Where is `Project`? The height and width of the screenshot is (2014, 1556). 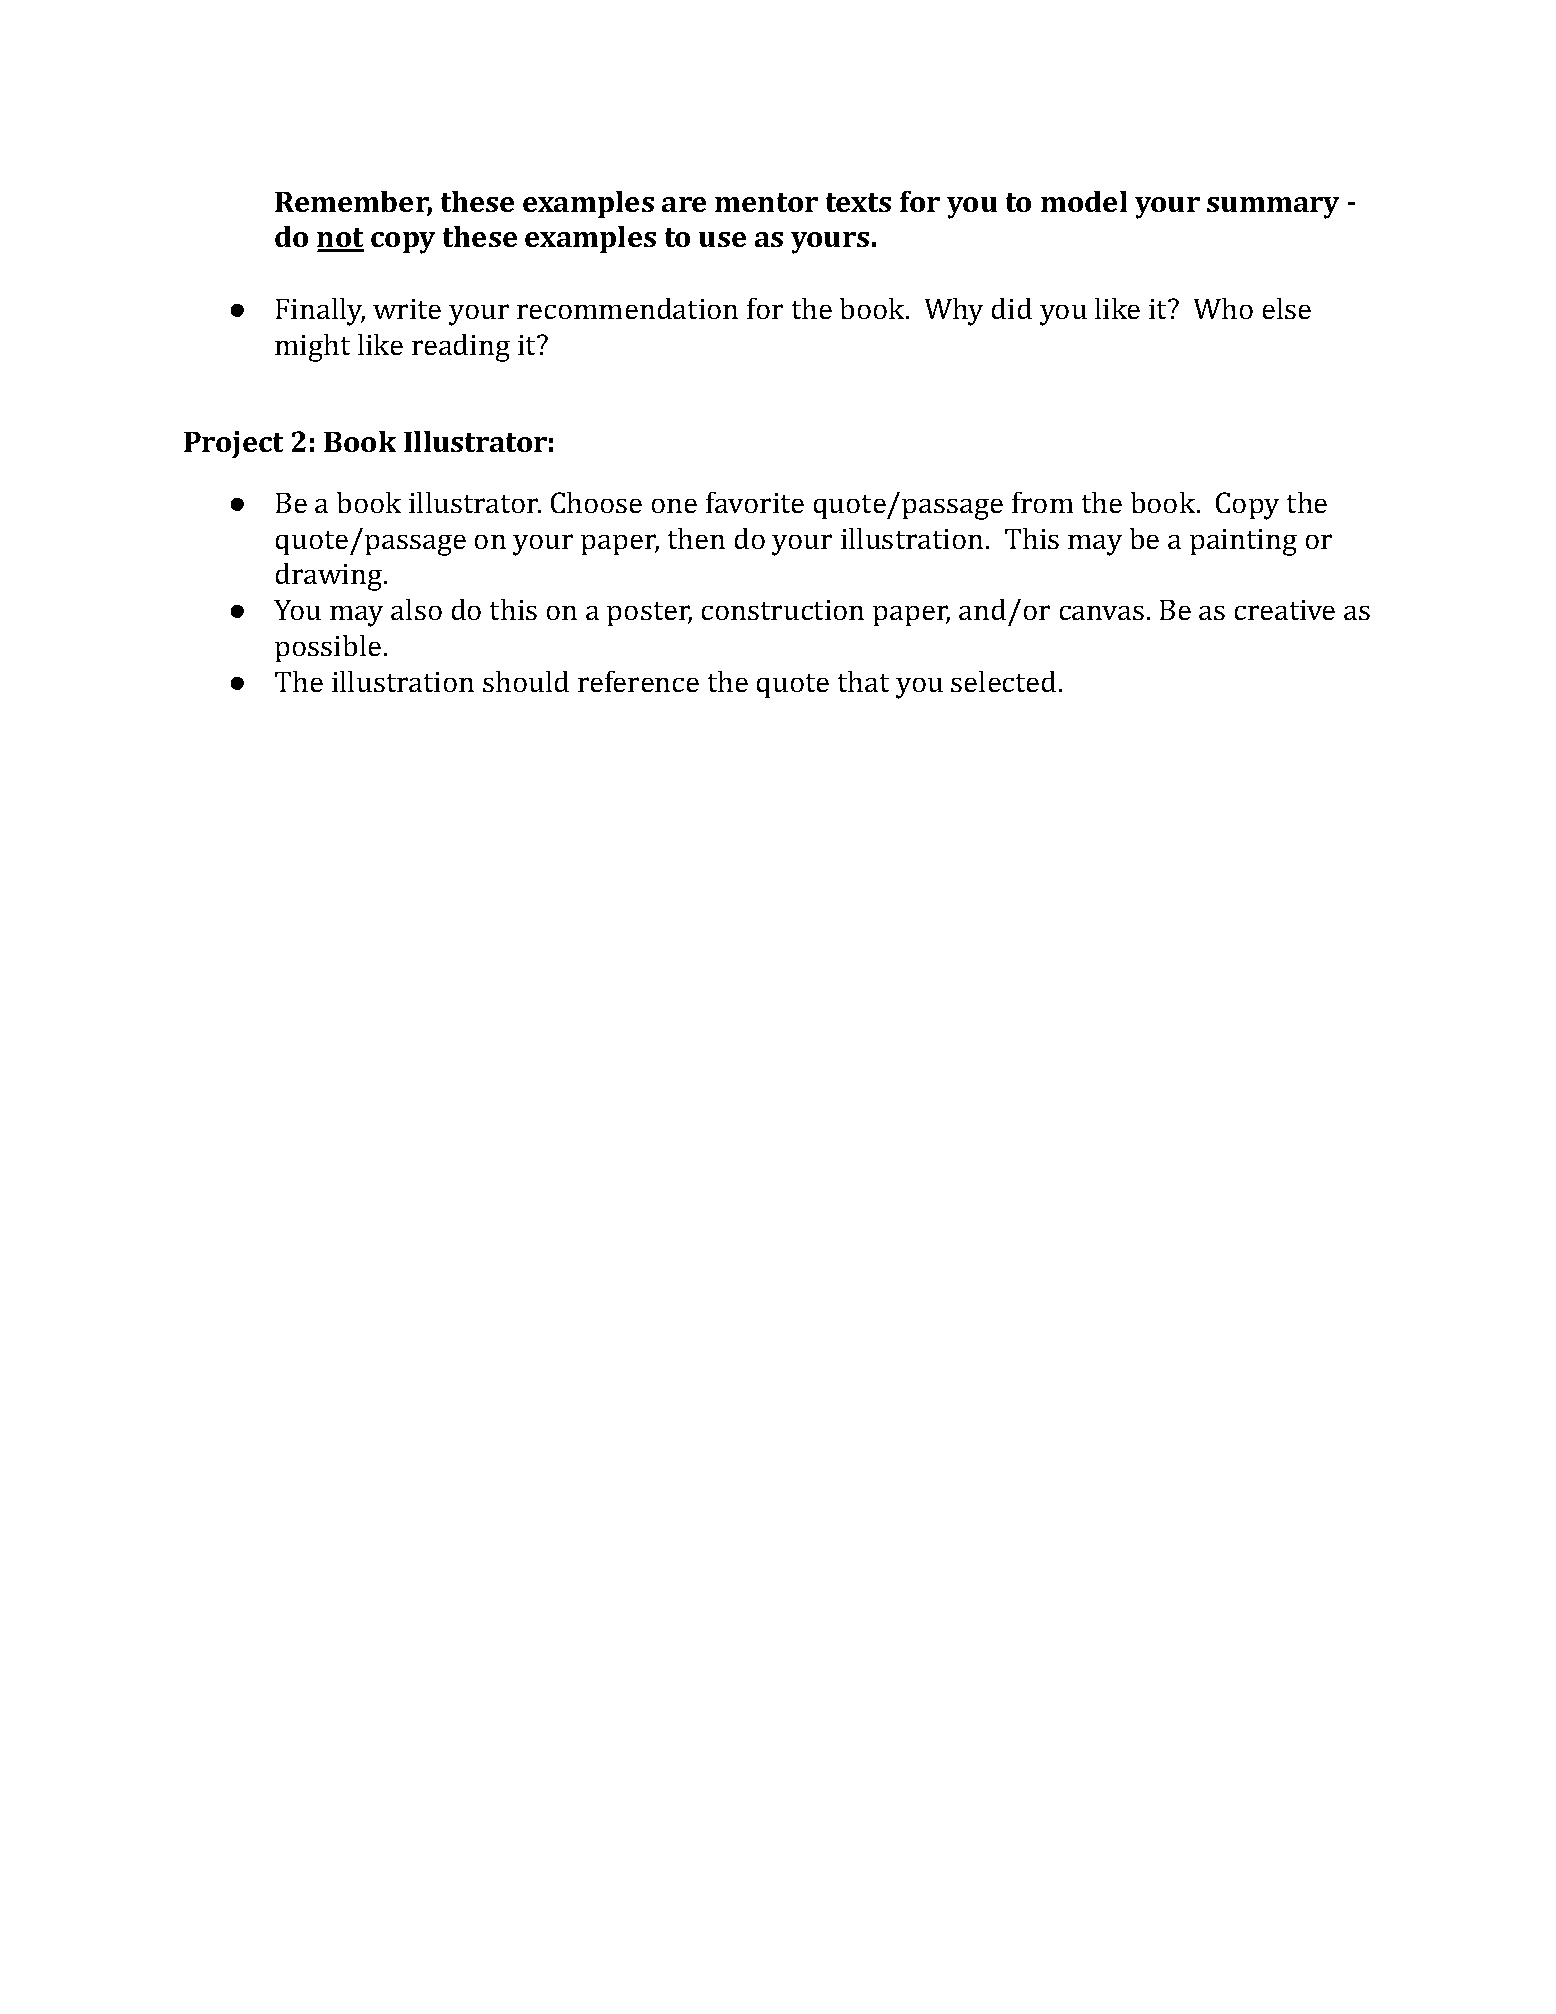
Project is located at coordinates (233, 444).
